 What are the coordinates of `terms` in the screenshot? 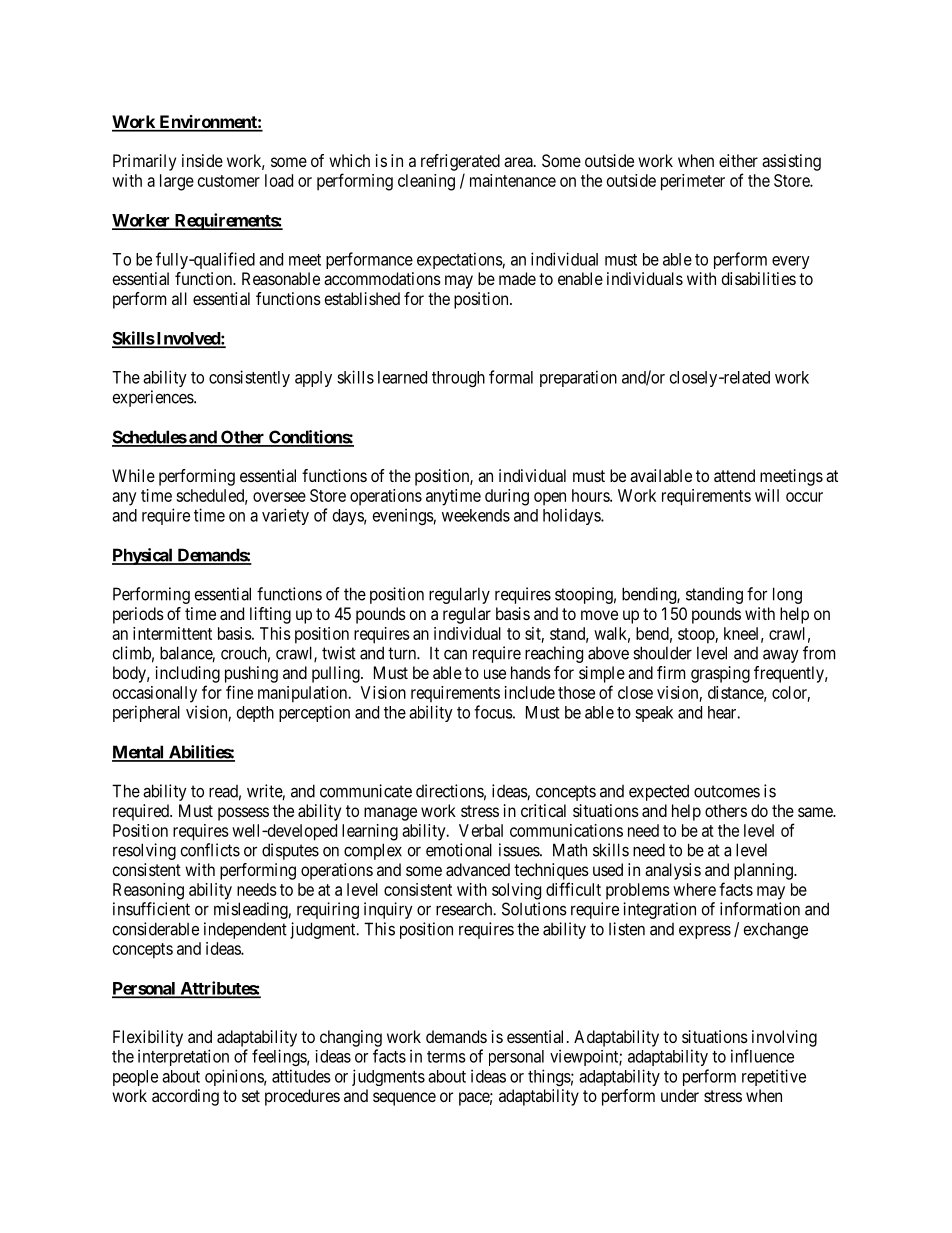 It's located at (446, 1057).
